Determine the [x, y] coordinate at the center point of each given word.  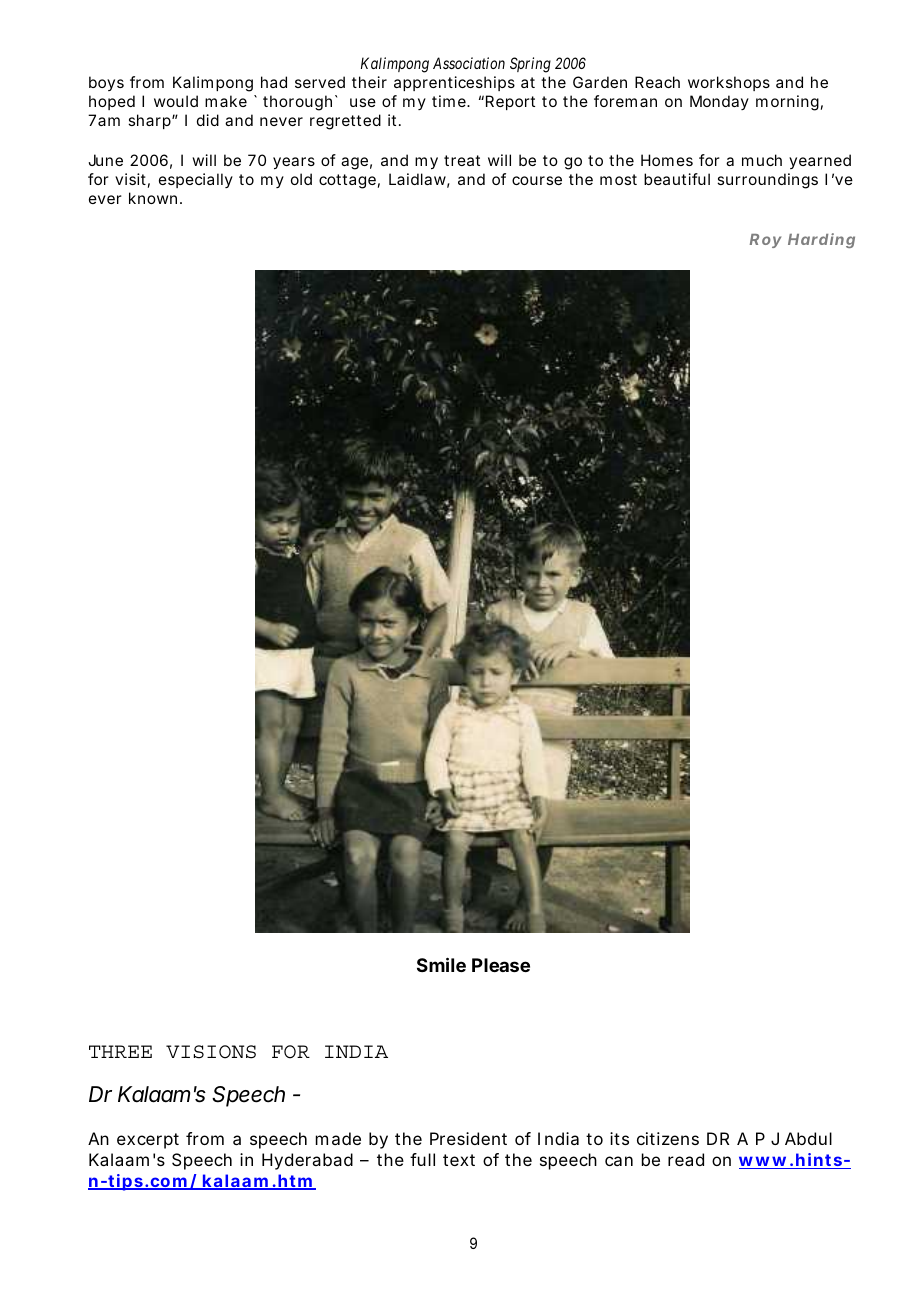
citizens [668, 1138]
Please [501, 965]
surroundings [767, 181]
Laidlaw [417, 179]
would [176, 101]
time [449, 101]
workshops [729, 83]
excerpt [148, 1141]
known [153, 198]
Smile [441, 964]
